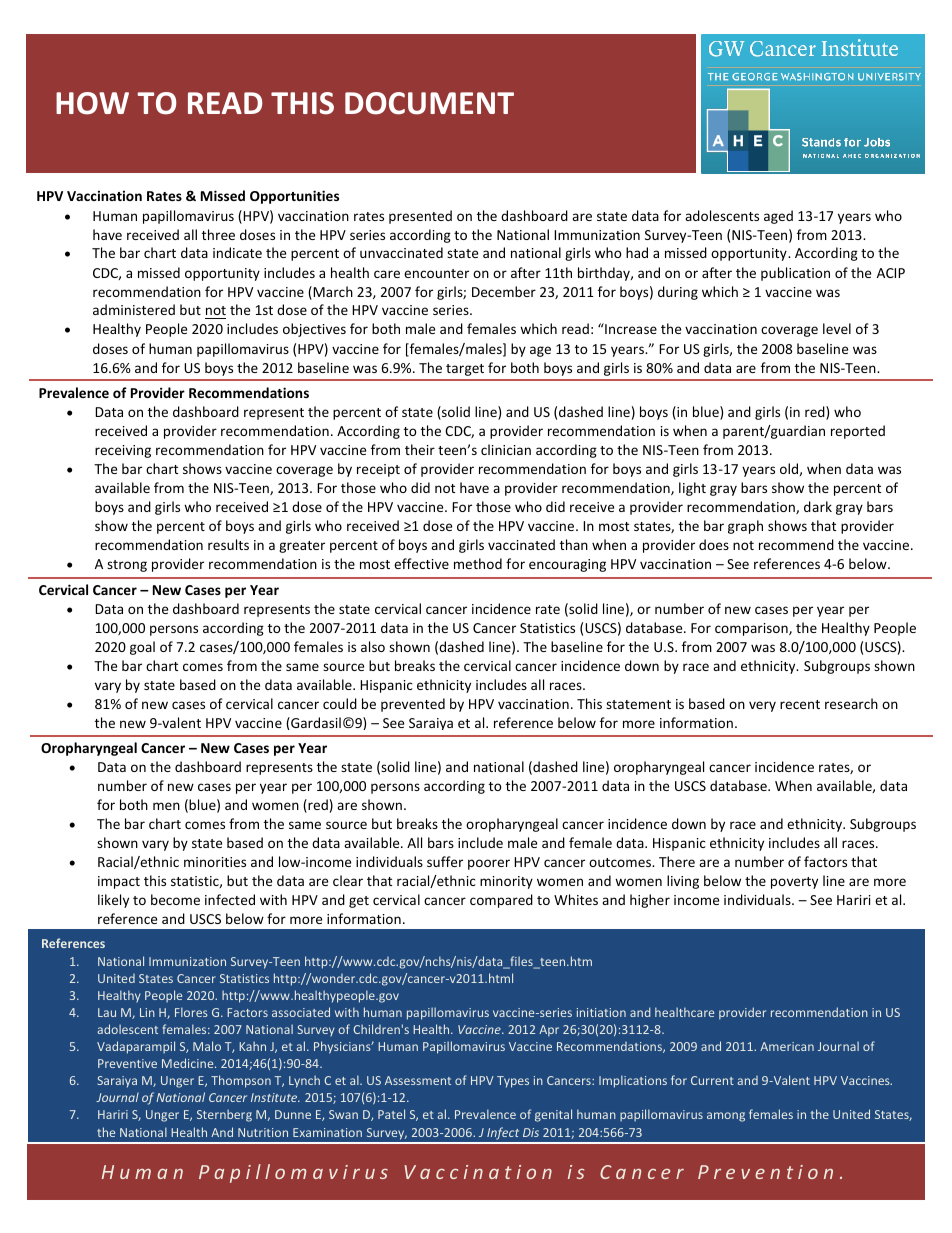 This document has height=1233, width=952. I want to click on poorer, so click(489, 864).
